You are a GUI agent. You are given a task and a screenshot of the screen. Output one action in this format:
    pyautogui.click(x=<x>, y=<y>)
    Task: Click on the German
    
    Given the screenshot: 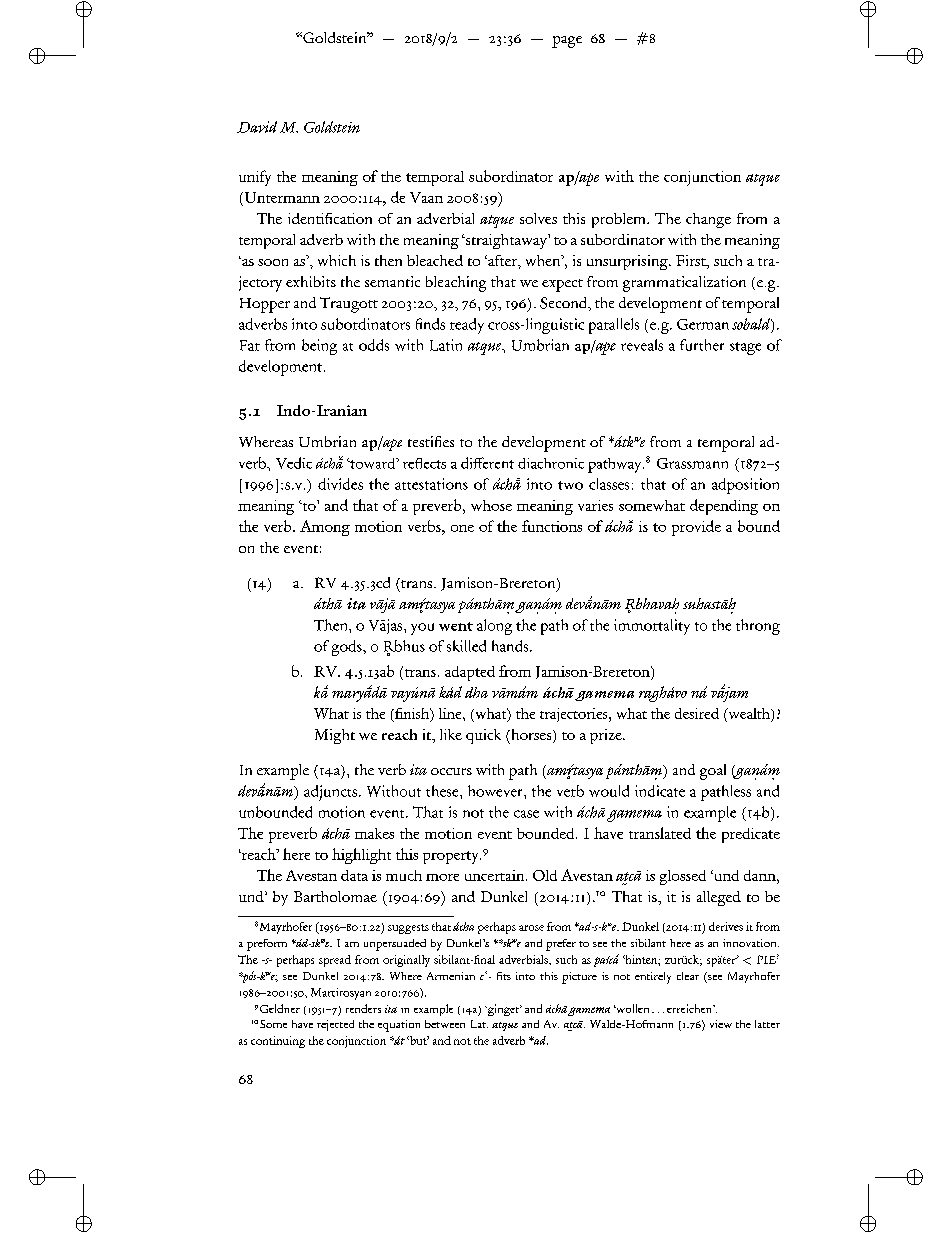 What is the action you would take?
    pyautogui.click(x=703, y=324)
